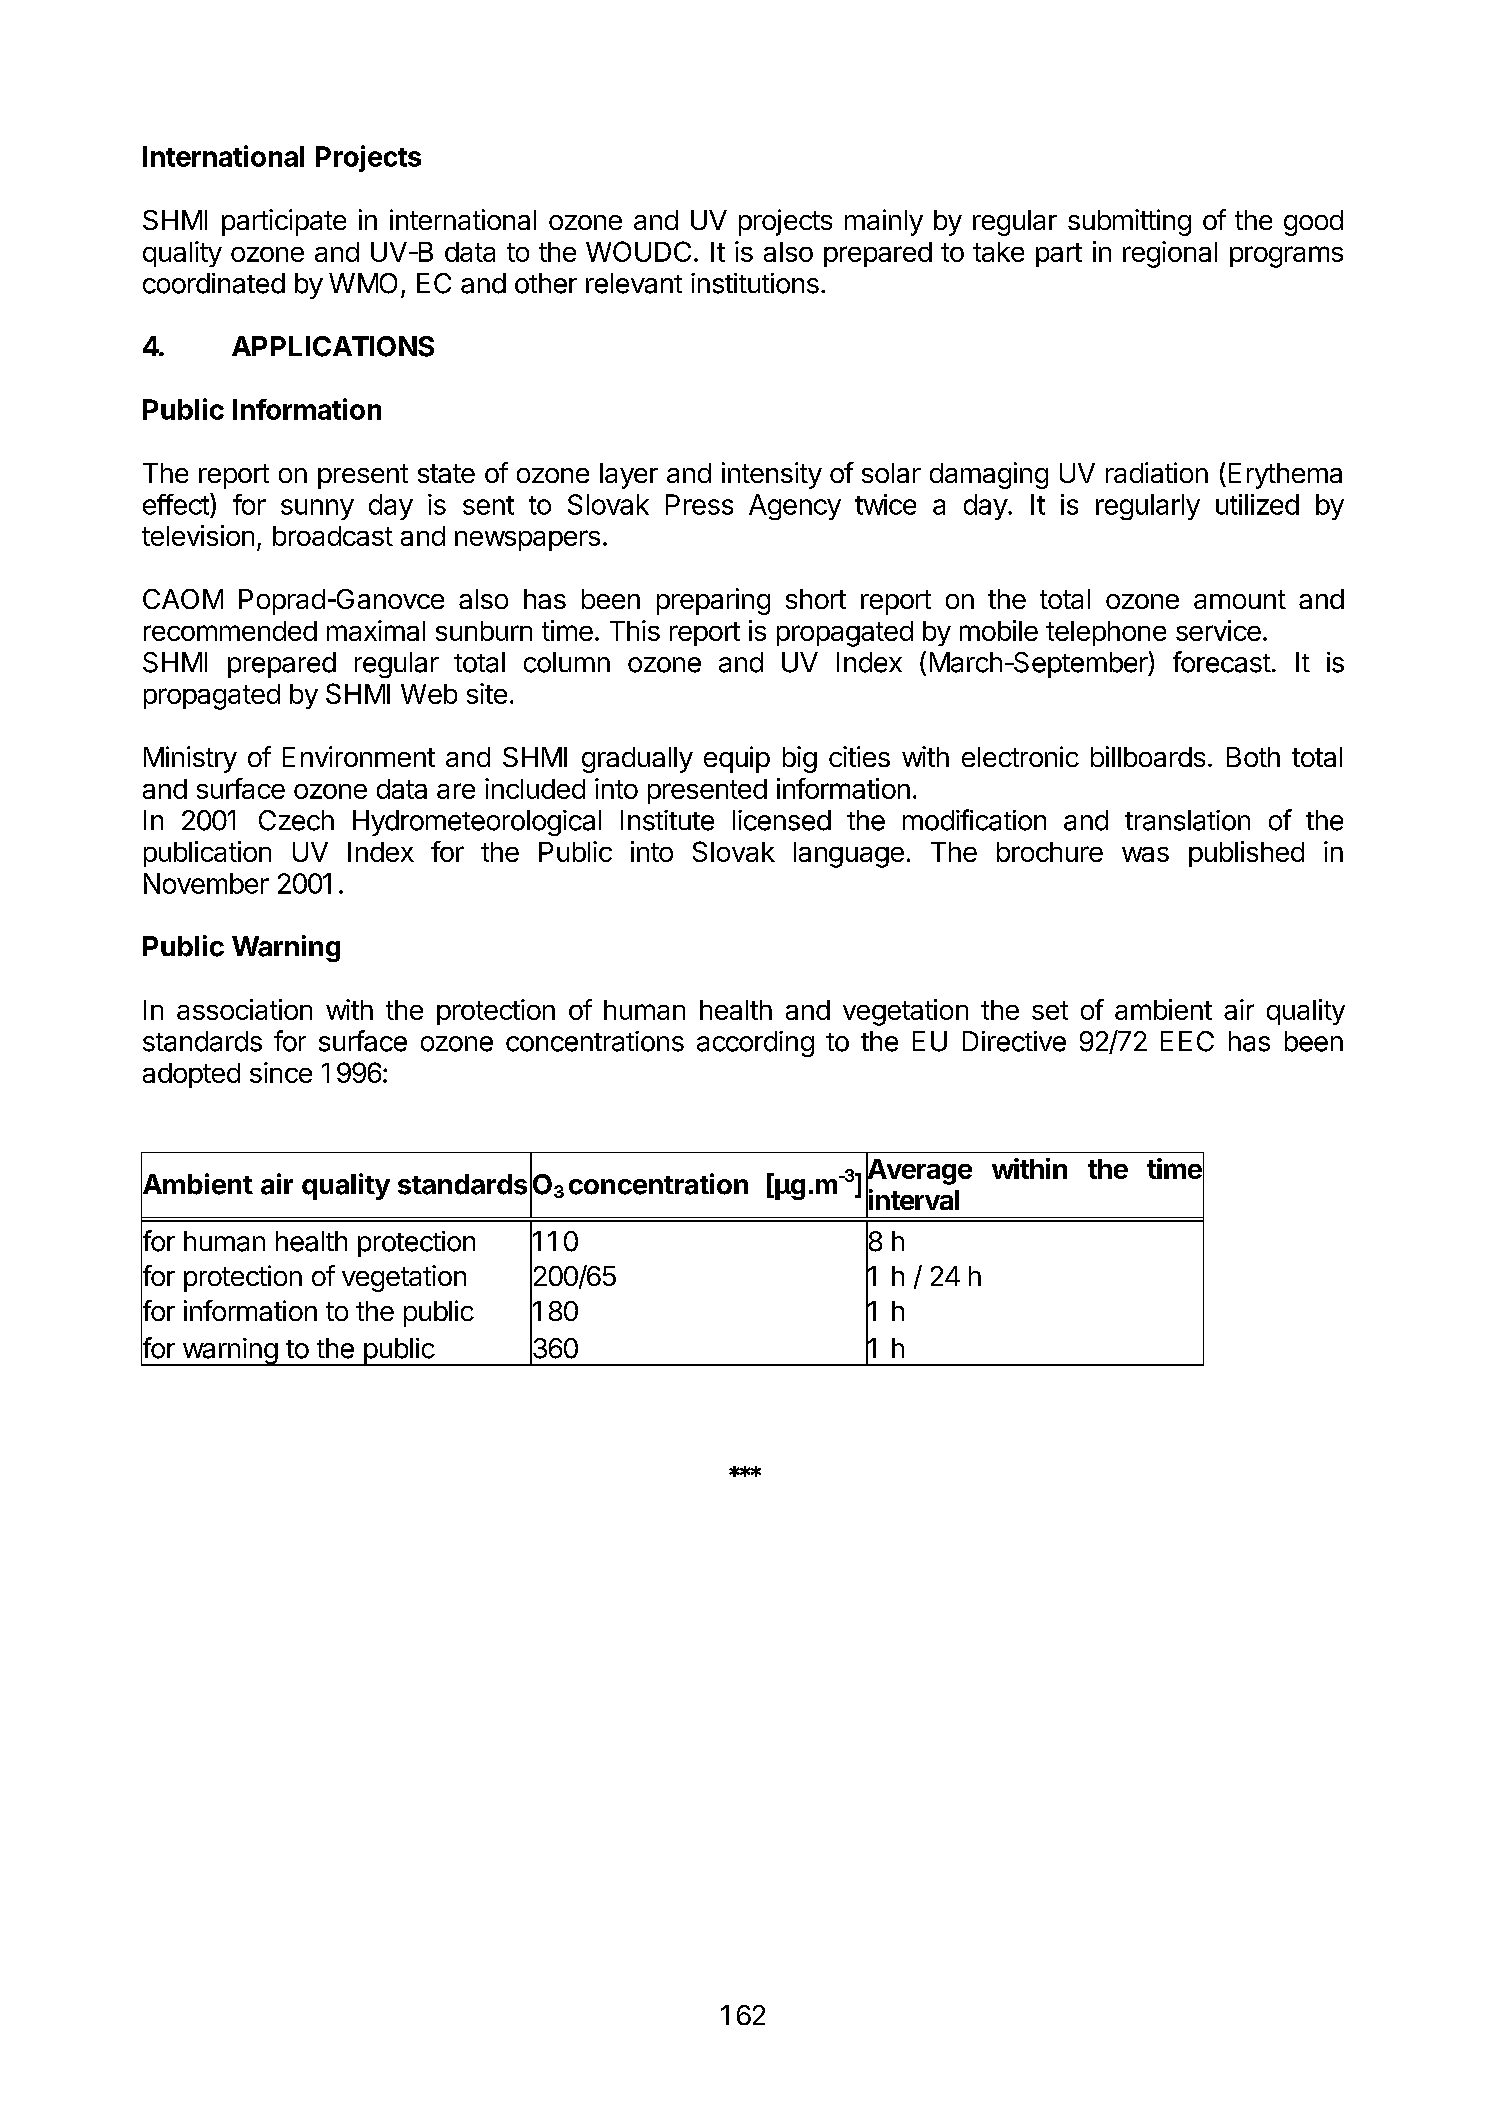  What do you see at coordinates (363, 283) in the screenshot?
I see `WMO` at bounding box center [363, 283].
